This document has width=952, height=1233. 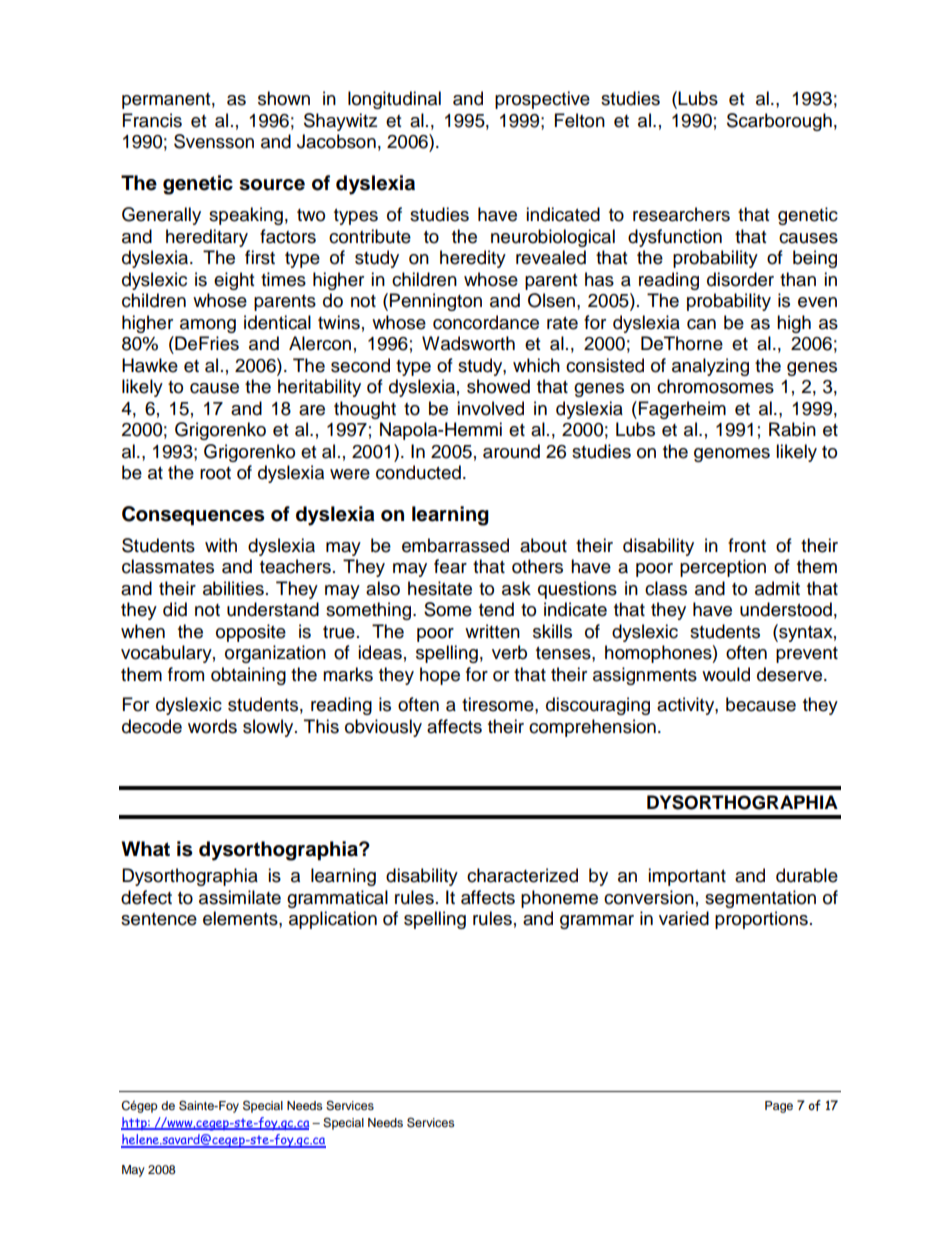 I want to click on assimilate, so click(x=240, y=897).
